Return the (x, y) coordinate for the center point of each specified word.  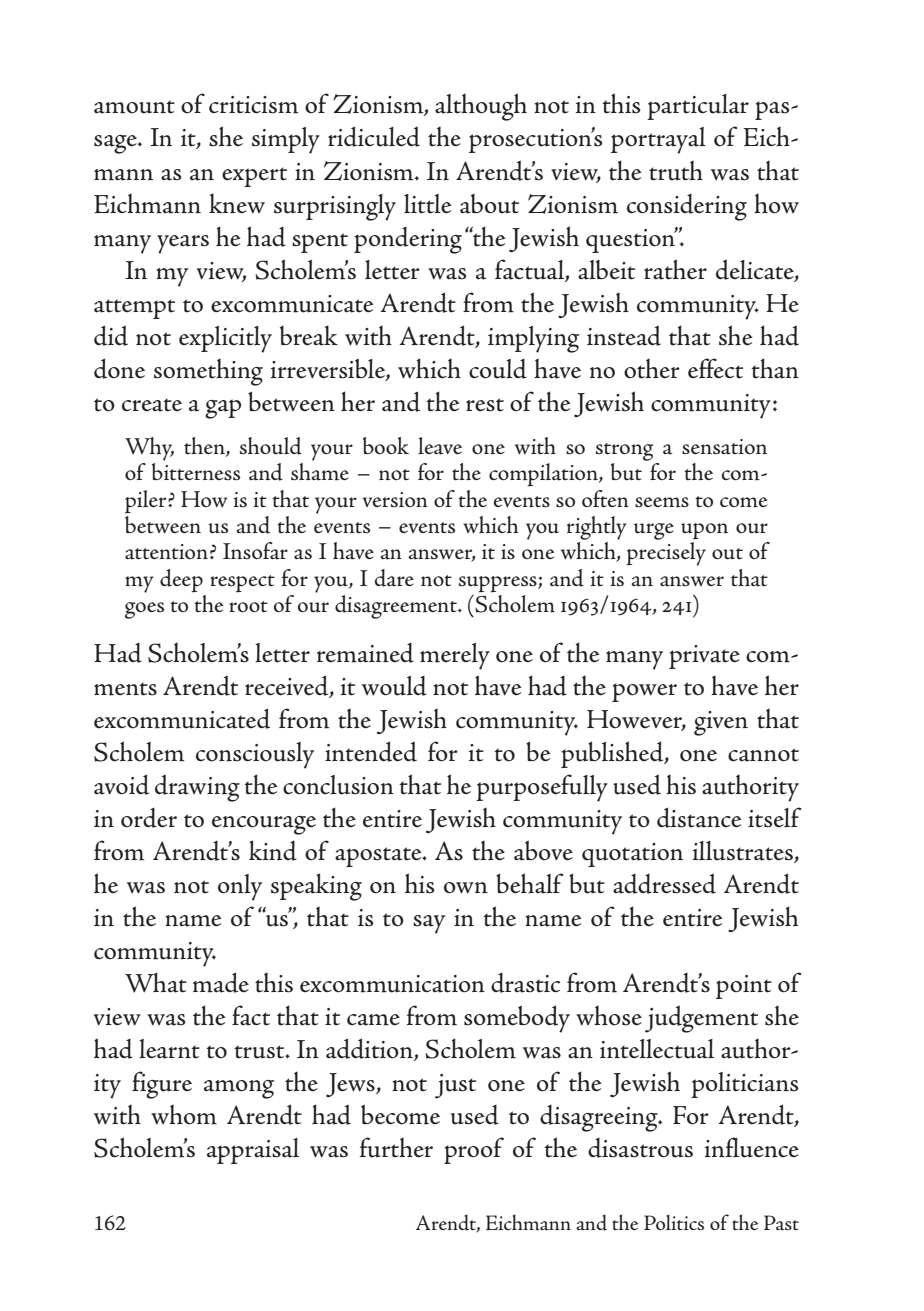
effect (715, 368)
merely (455, 656)
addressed (664, 883)
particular (698, 107)
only (240, 887)
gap (223, 409)
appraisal (253, 1151)
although (481, 107)
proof (474, 1150)
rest (485, 405)
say (429, 924)
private (704, 657)
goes (144, 610)
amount (134, 107)
